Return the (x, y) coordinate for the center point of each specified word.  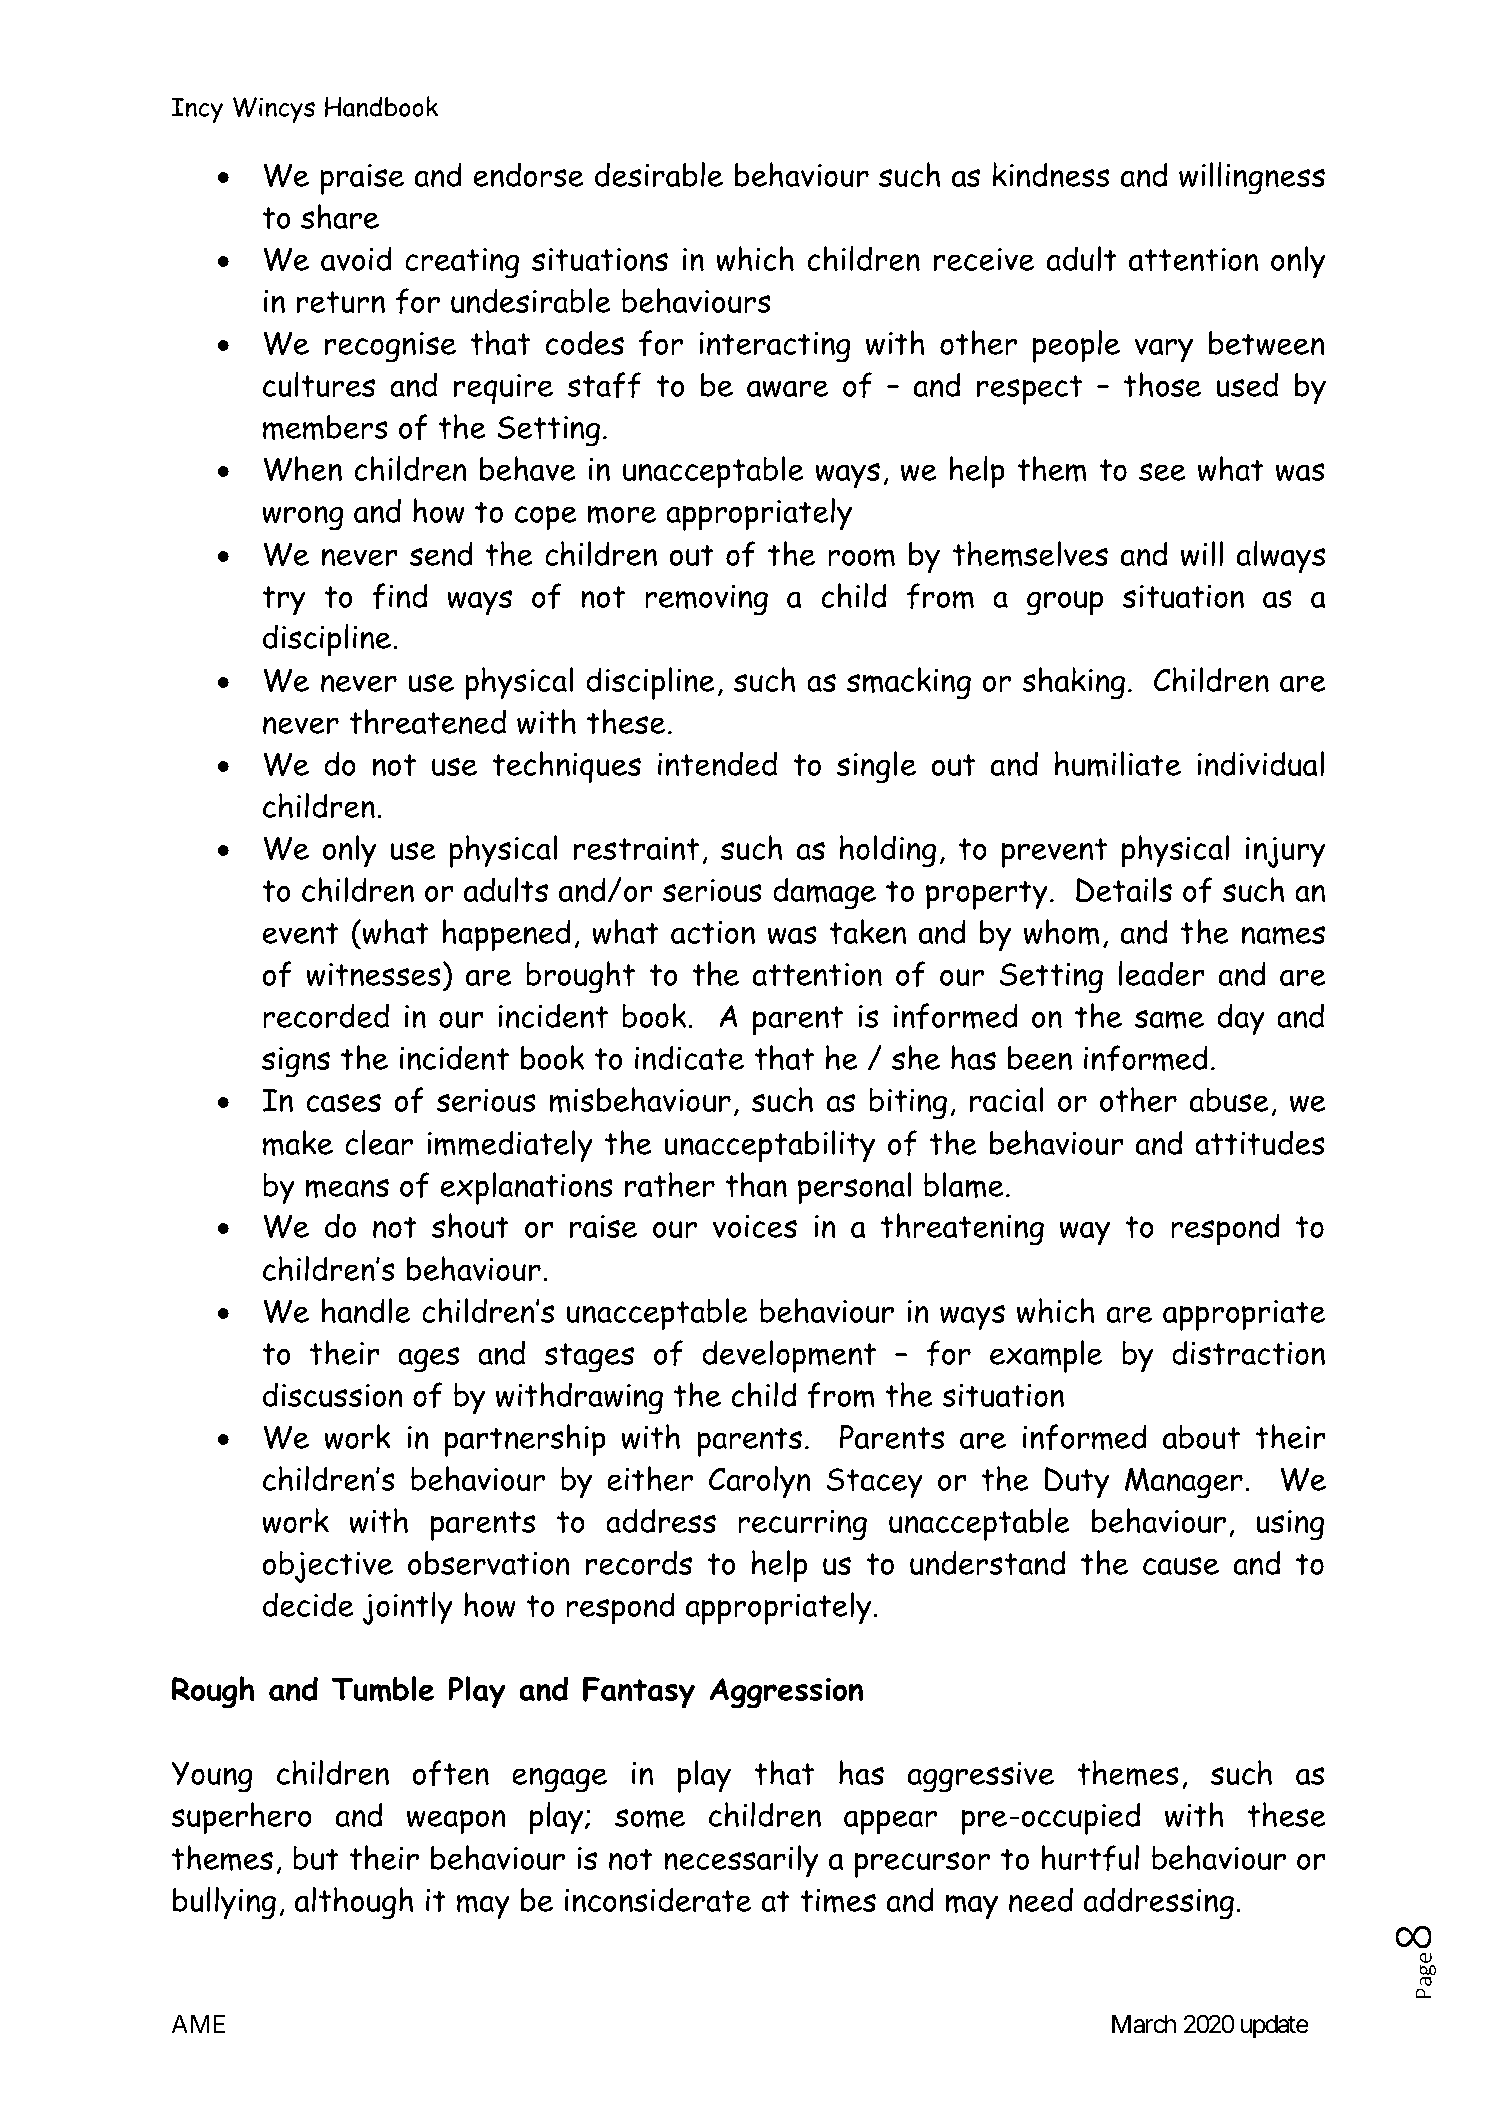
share (340, 216)
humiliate (1118, 764)
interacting (775, 347)
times (838, 1901)
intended (717, 763)
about (1201, 1437)
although (354, 1903)
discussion (333, 1394)
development (789, 1356)
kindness (1051, 174)
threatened (427, 721)
